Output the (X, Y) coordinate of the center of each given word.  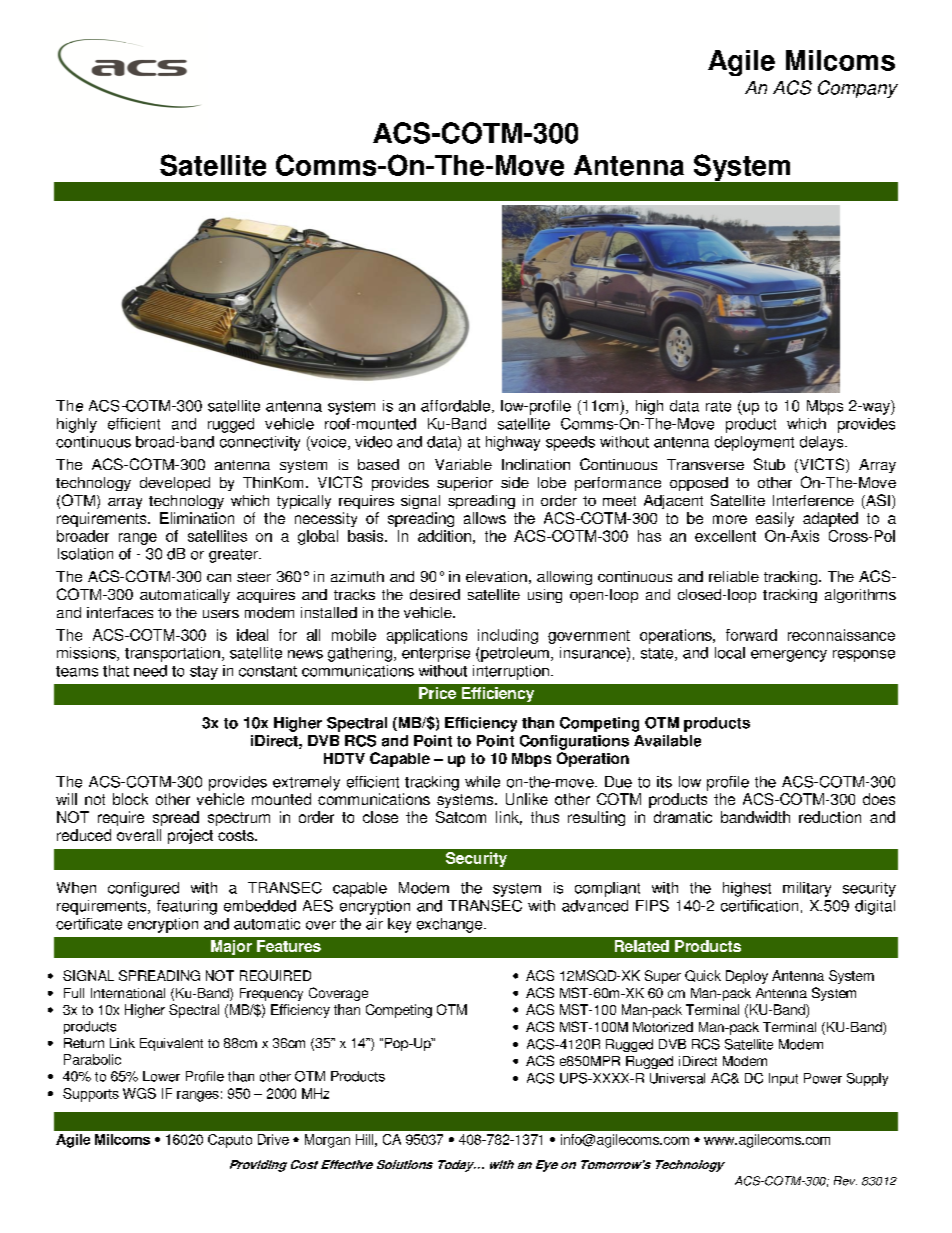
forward (751, 635)
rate (718, 406)
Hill (364, 1139)
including (508, 636)
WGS (139, 1093)
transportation (172, 654)
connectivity (260, 443)
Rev (845, 1181)
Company (858, 89)
